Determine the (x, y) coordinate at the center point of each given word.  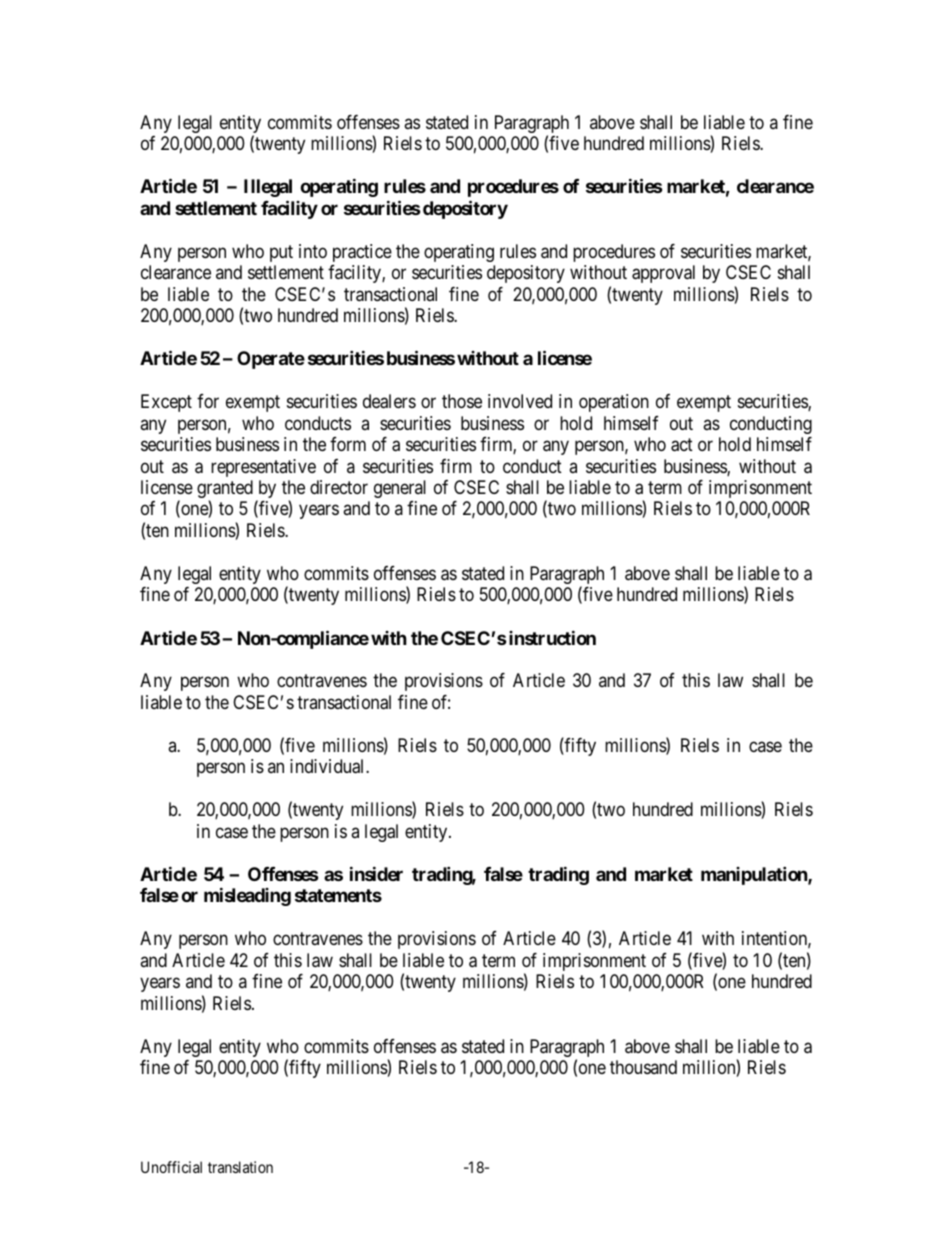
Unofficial (171, 1167)
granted (225, 490)
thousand (643, 1067)
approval (663, 274)
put (281, 253)
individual (328, 766)
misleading (247, 896)
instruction (552, 637)
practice (362, 253)
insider (376, 873)
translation (240, 1167)
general (400, 489)
